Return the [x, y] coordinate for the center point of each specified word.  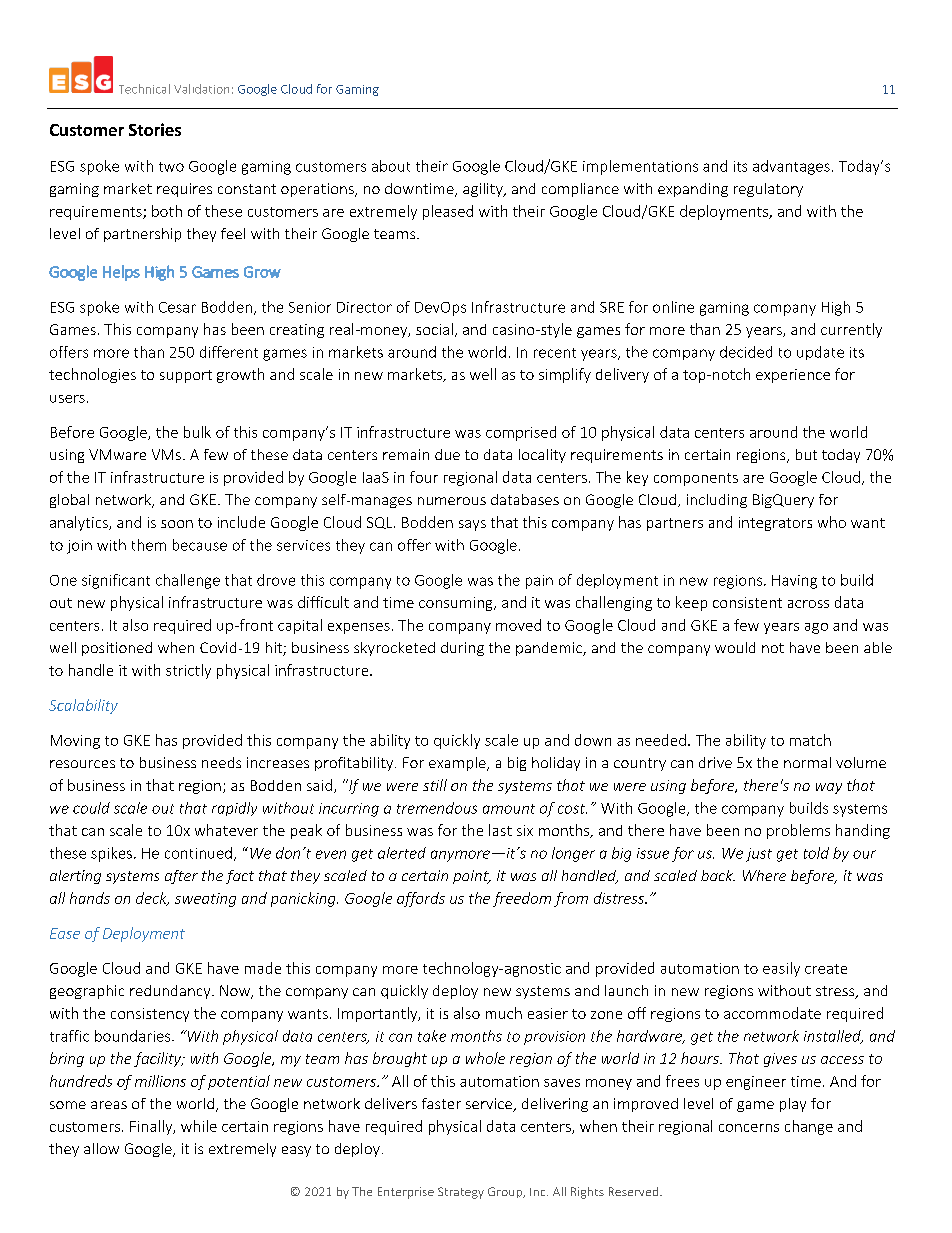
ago [816, 628]
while [199, 1126]
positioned [117, 649]
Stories [155, 129]
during [462, 649]
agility [484, 190]
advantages [791, 167]
